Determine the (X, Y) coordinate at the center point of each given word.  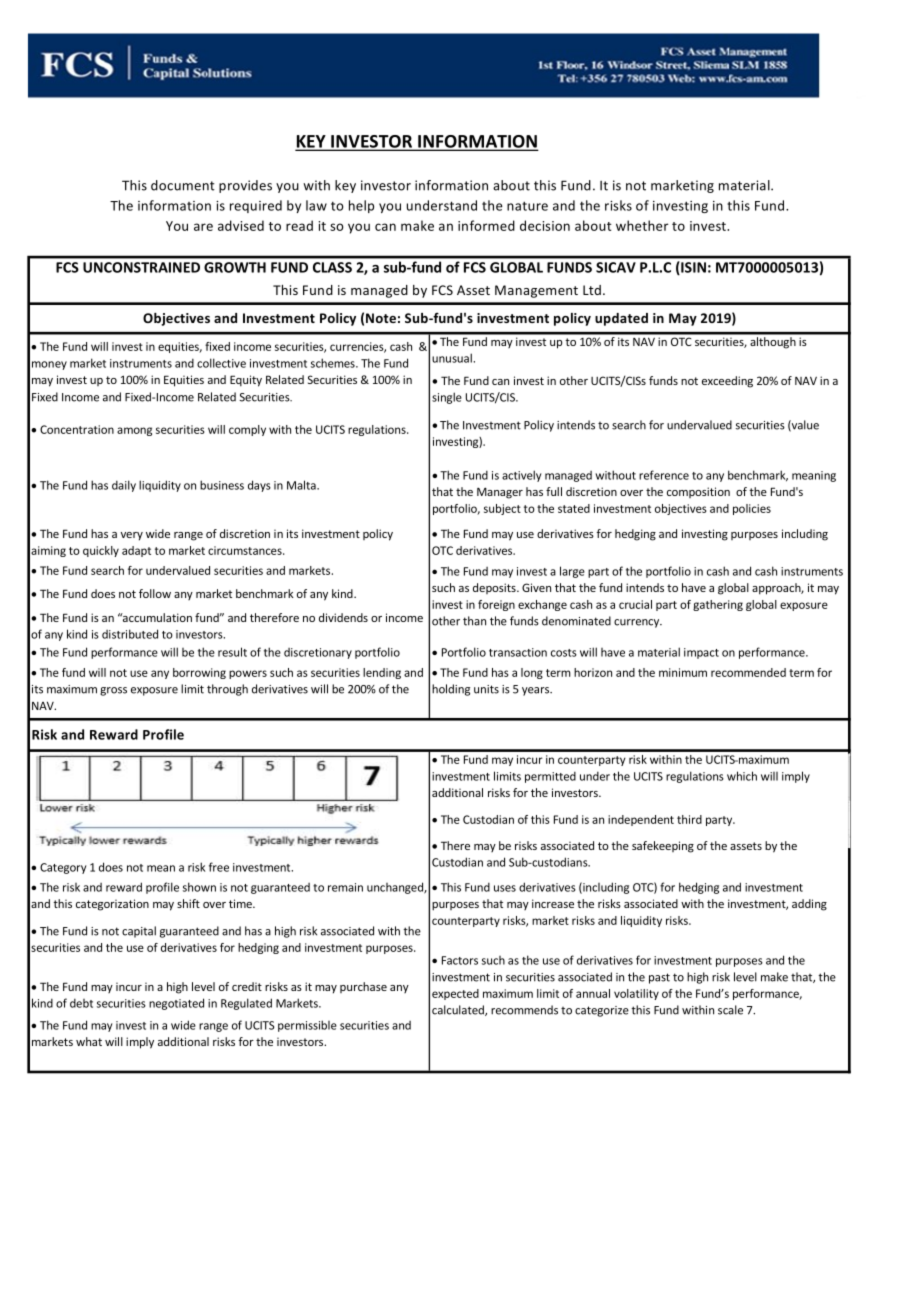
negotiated (176, 1004)
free (219, 867)
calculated (459, 1010)
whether (642, 225)
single (447, 398)
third (689, 819)
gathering (718, 605)
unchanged (396, 888)
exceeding (727, 382)
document (183, 185)
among (134, 431)
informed (486, 225)
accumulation (156, 617)
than (474, 621)
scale (730, 1010)
